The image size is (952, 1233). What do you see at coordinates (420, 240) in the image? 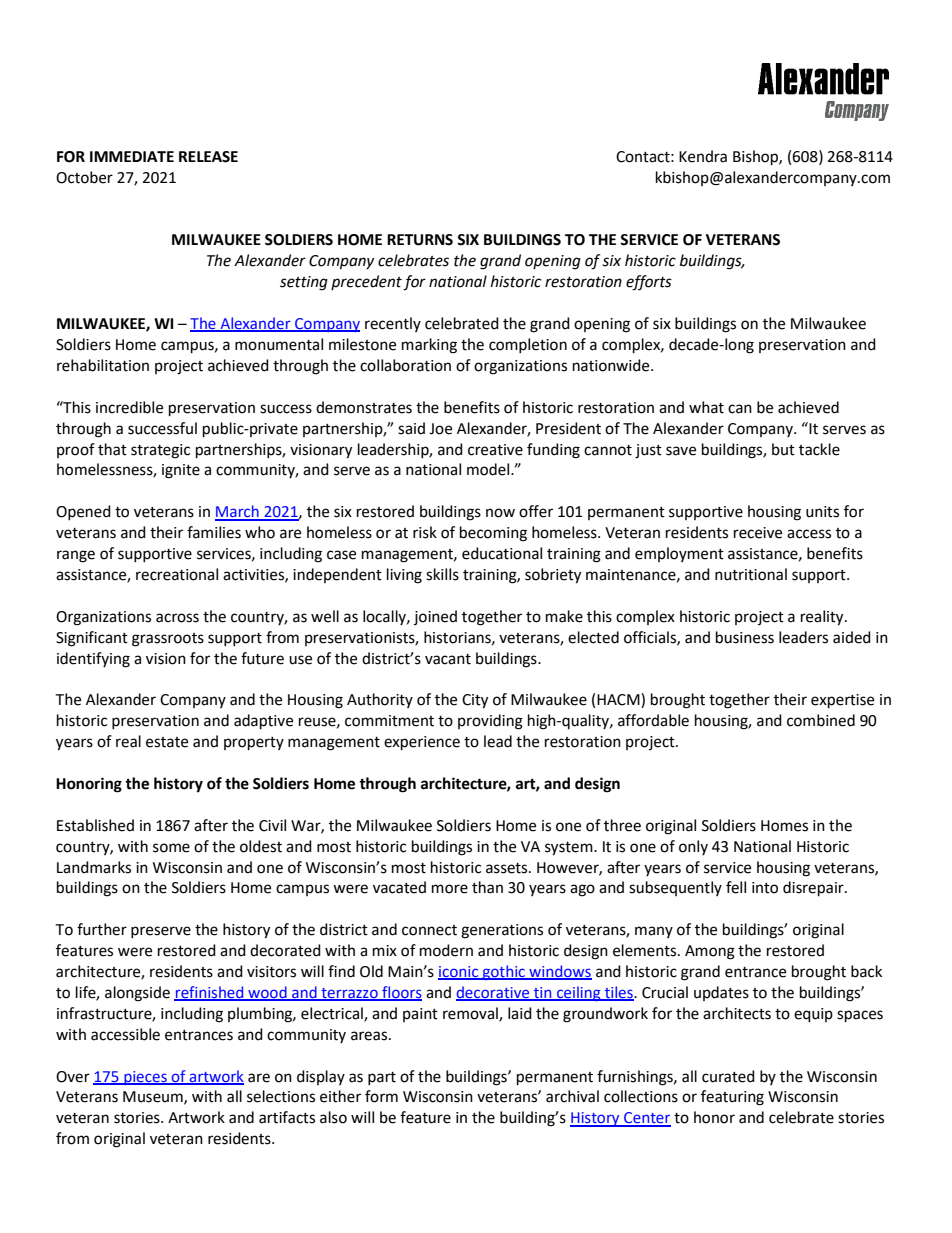
I see `RETURNS` at bounding box center [420, 240].
